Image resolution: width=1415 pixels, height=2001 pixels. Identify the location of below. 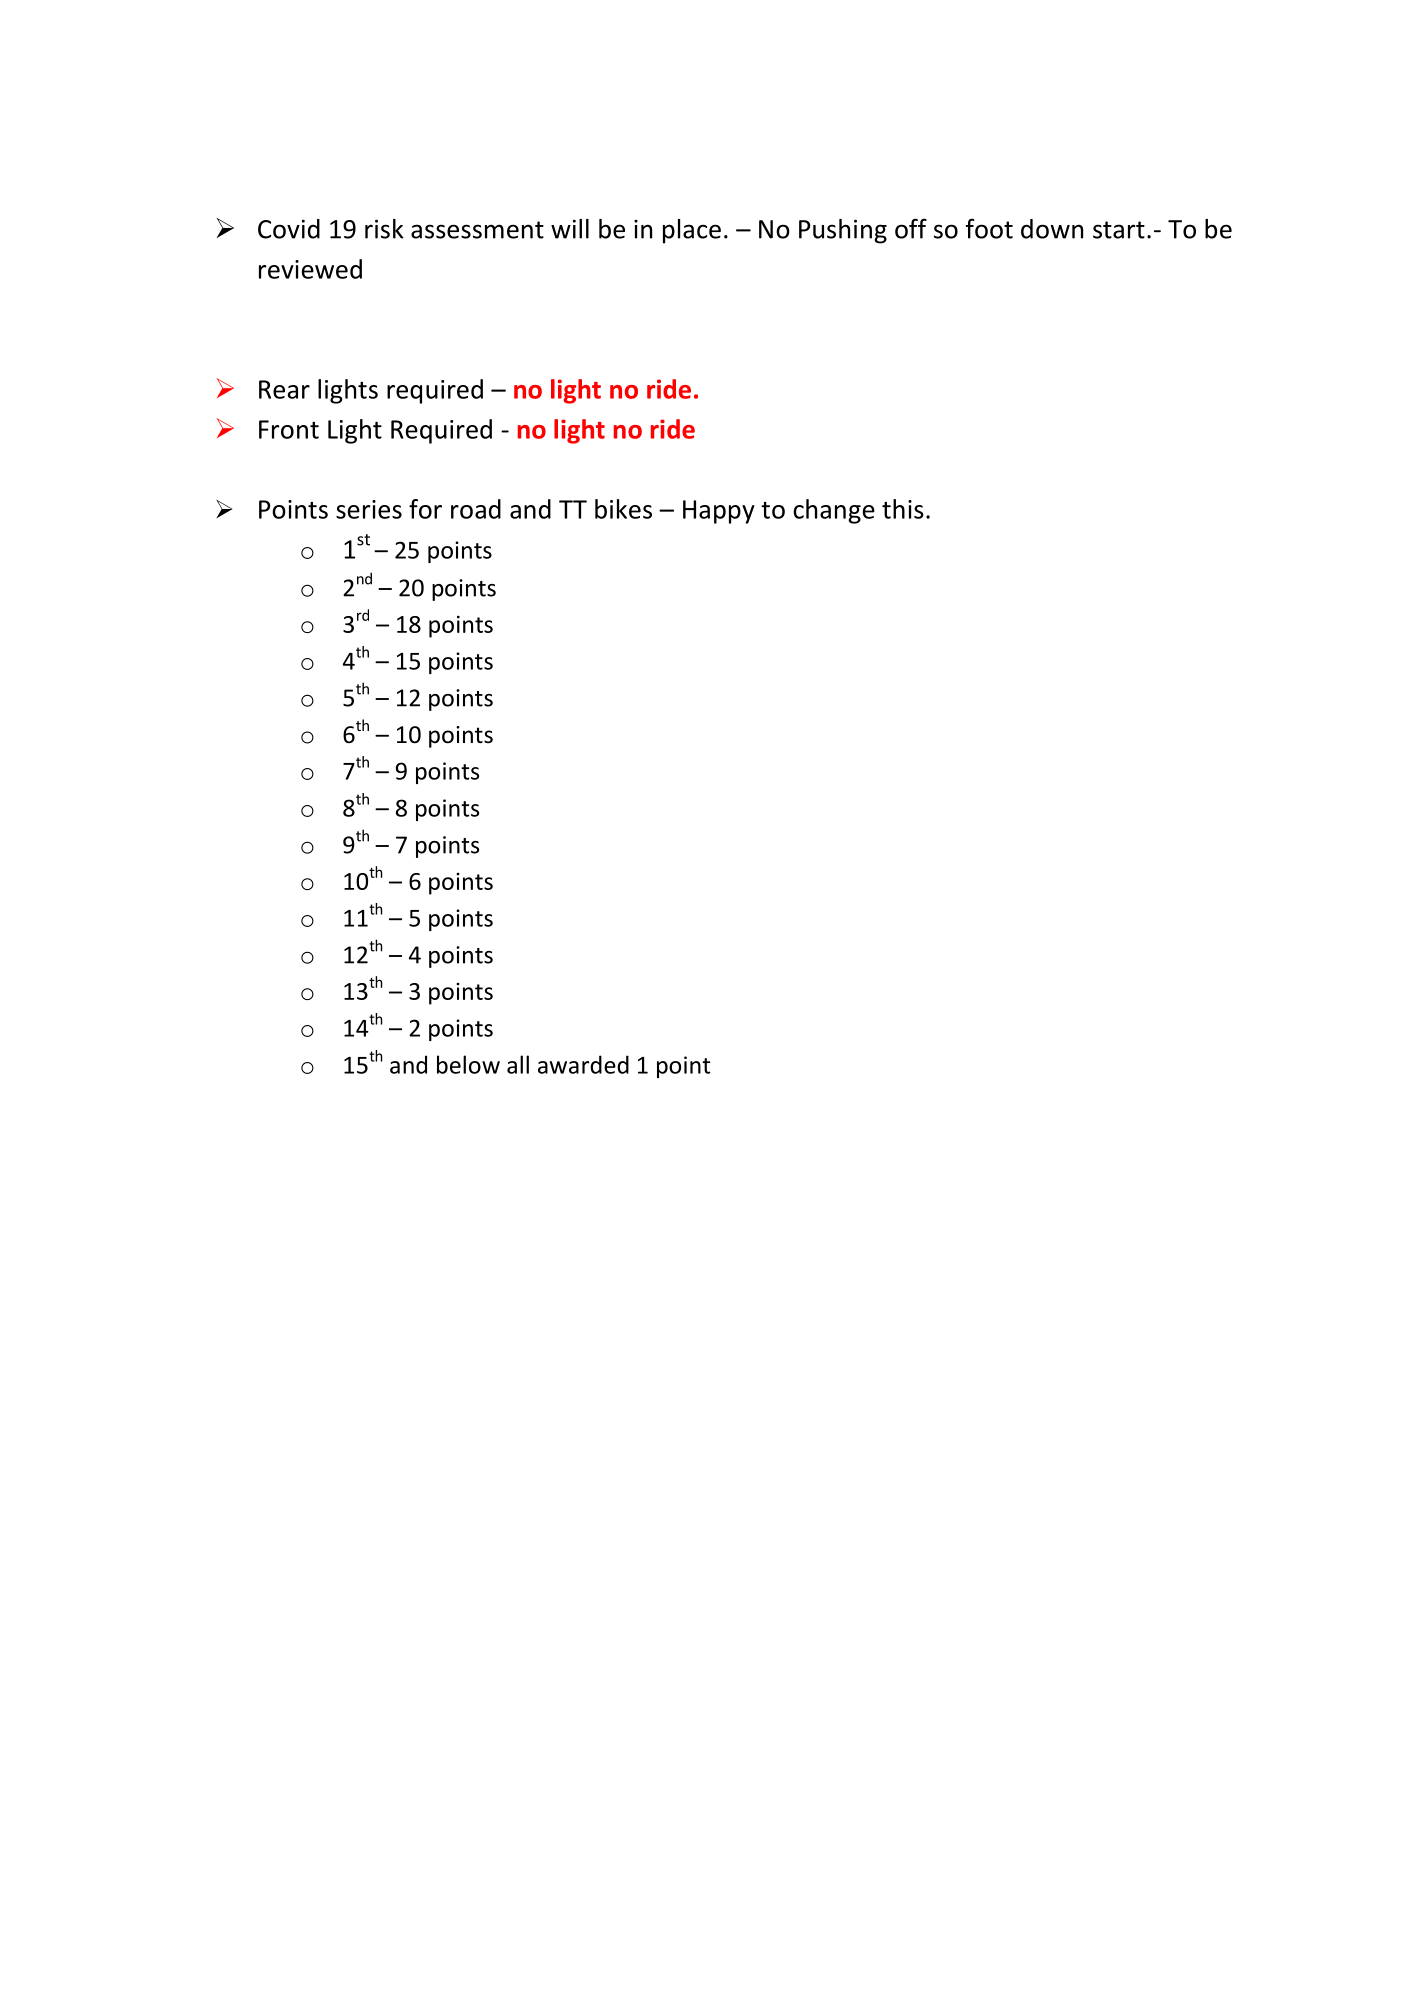
(468, 1064).
